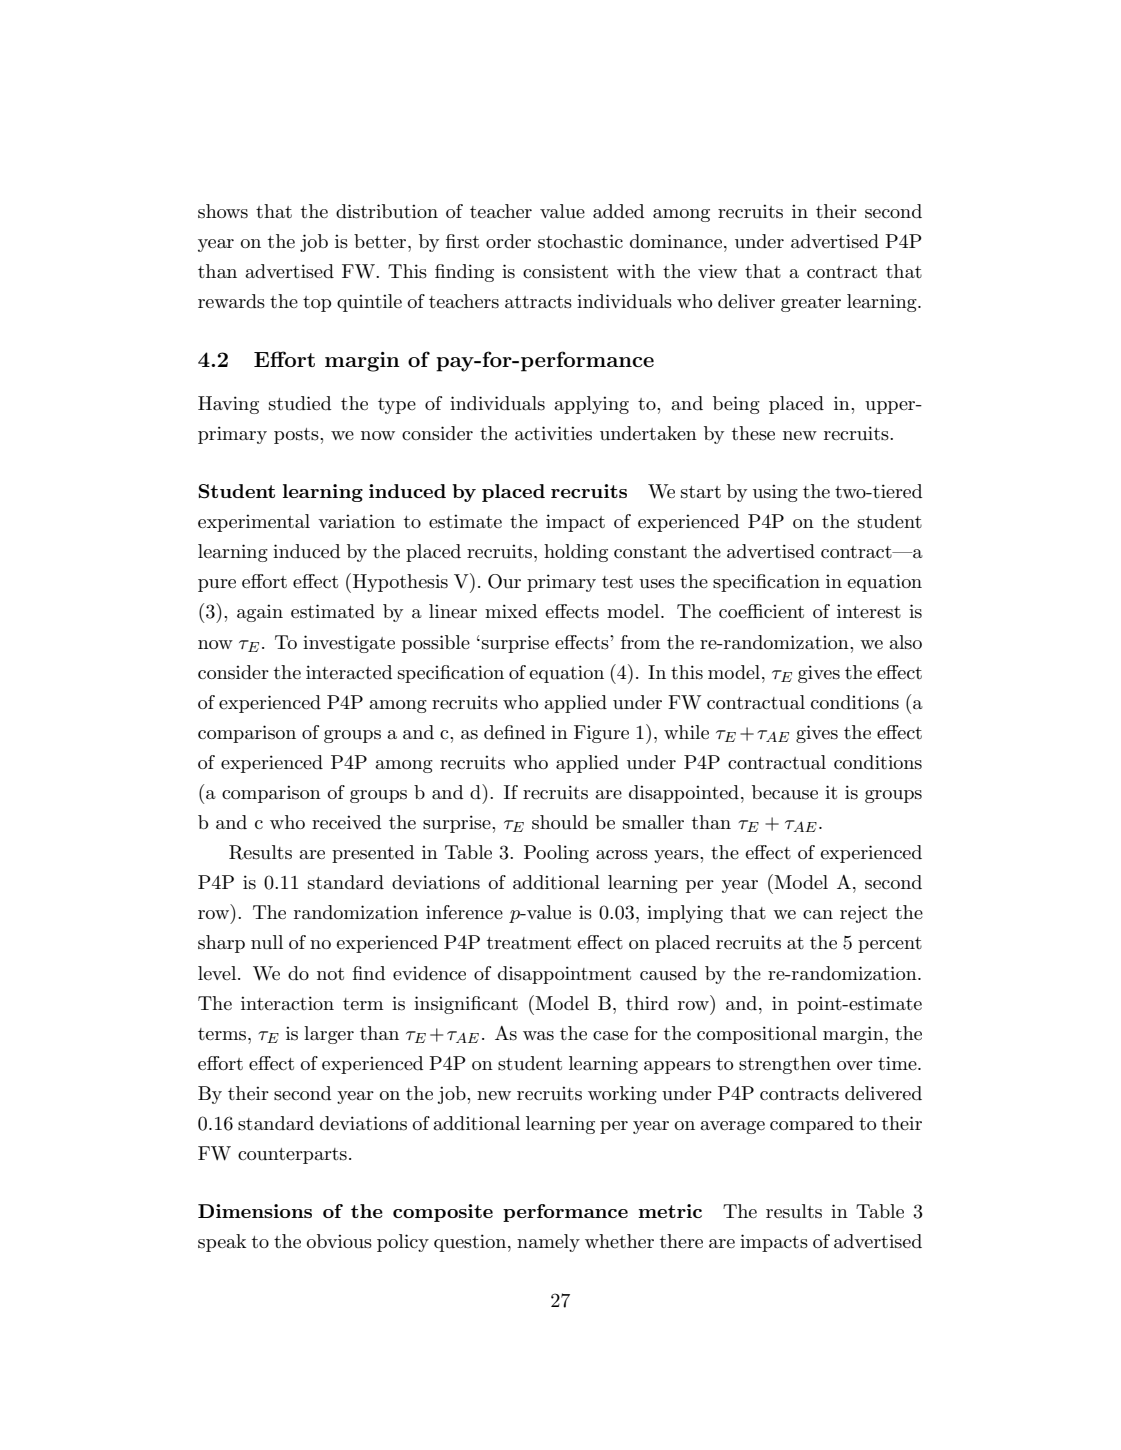 The image size is (1121, 1450). I want to click on because, so click(785, 792).
